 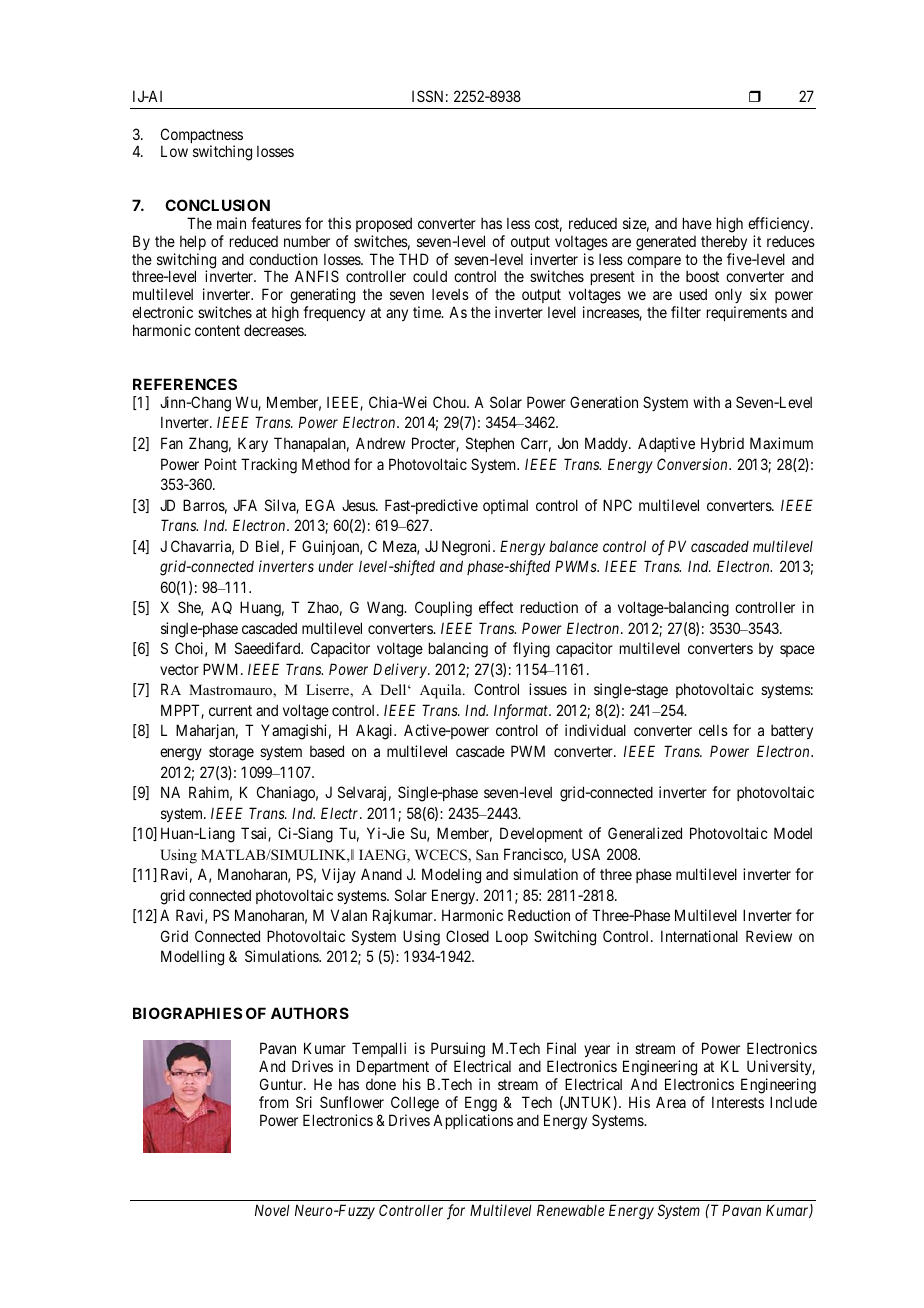 I want to click on San, so click(x=487, y=854).
